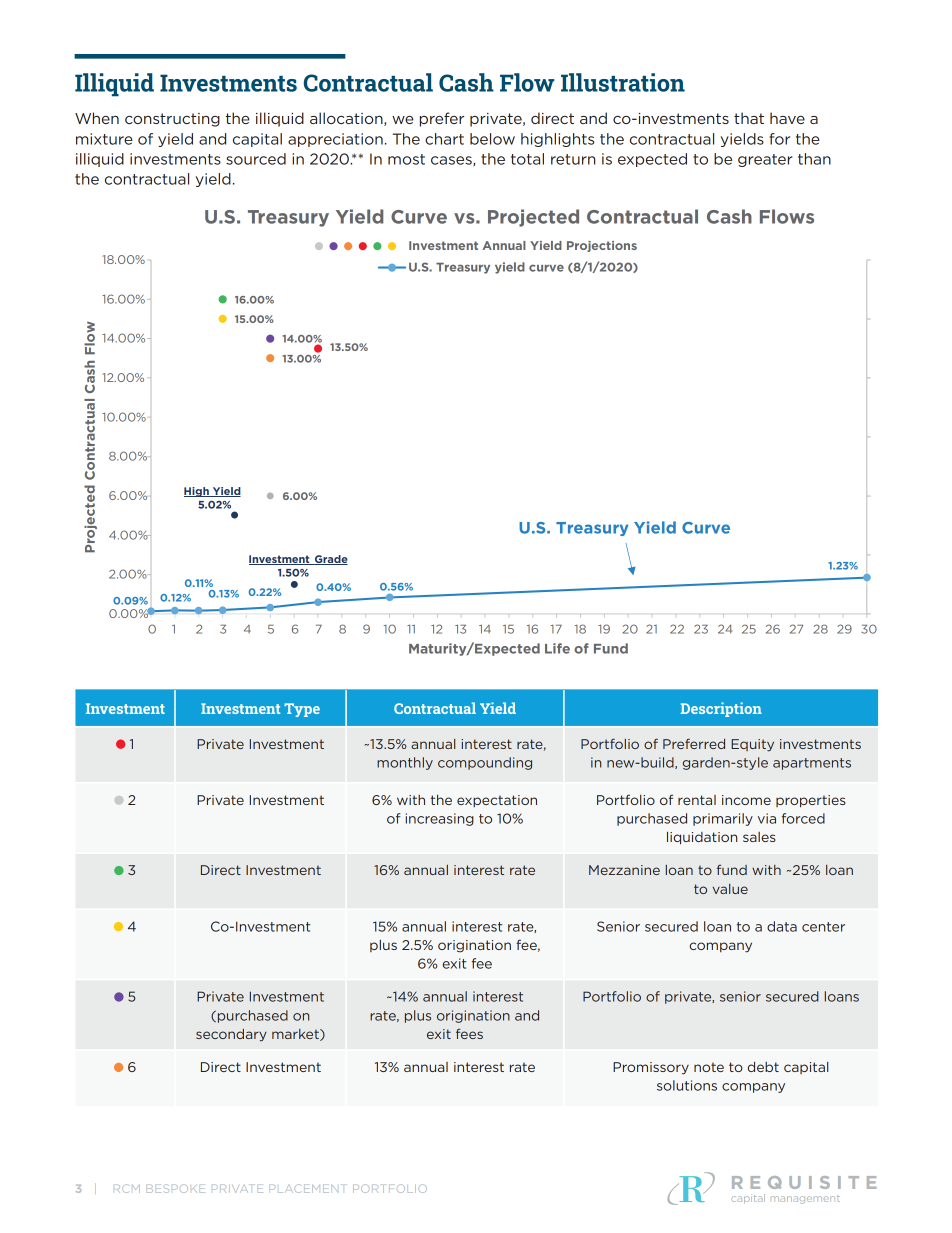 This image has height=1233, width=952. I want to click on management, so click(805, 1200).
